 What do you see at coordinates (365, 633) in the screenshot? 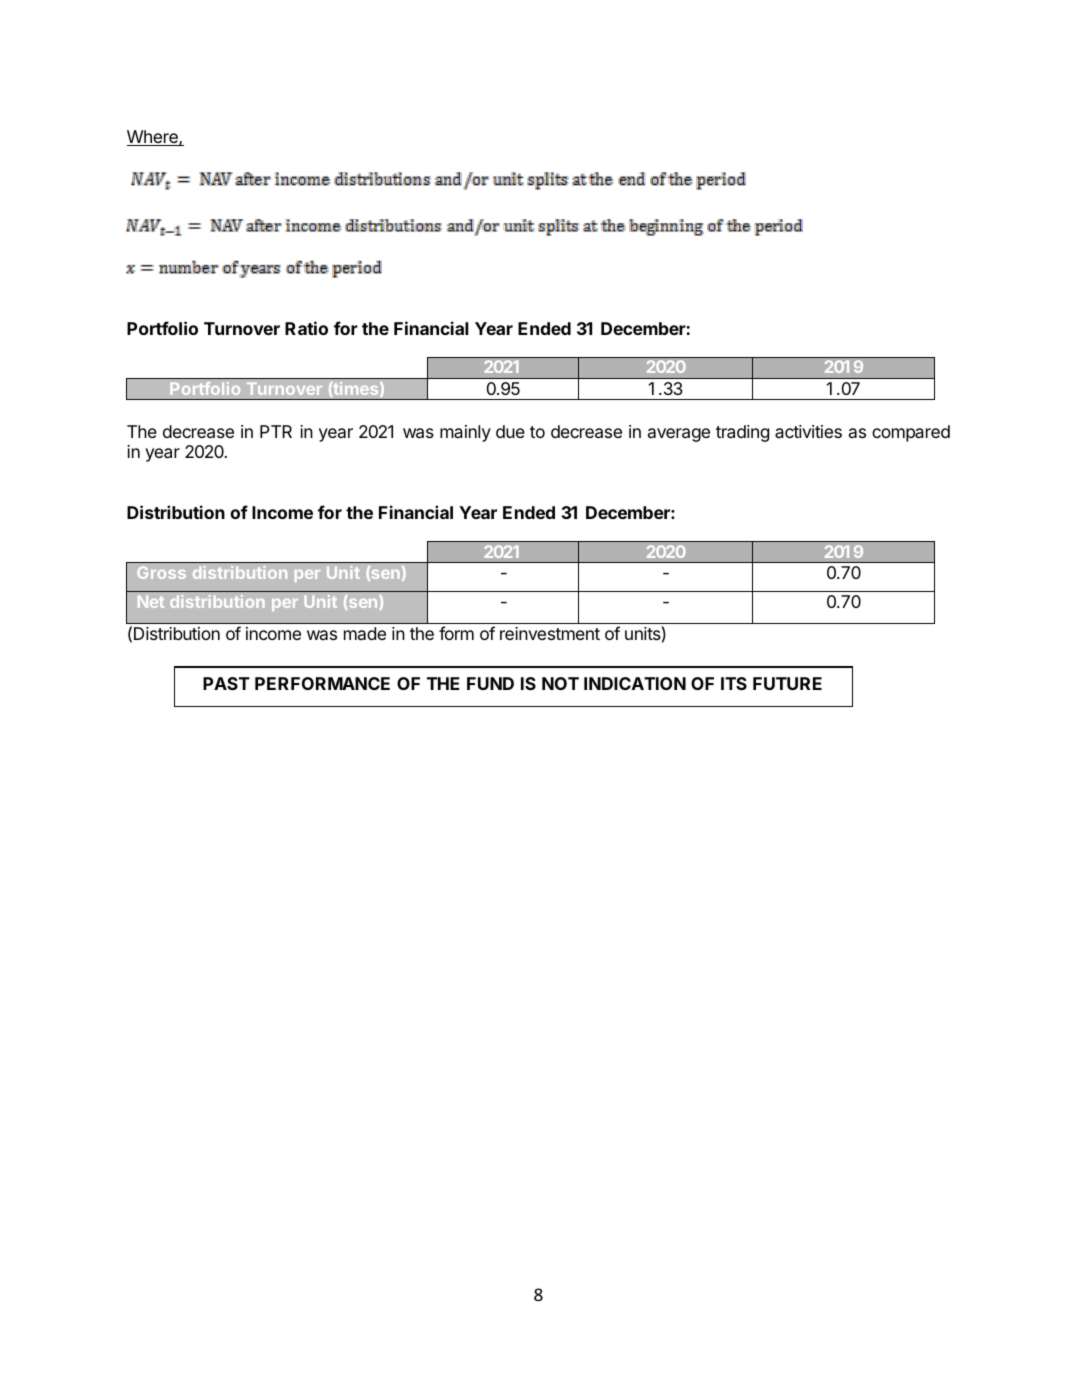
I see `made` at bounding box center [365, 633].
